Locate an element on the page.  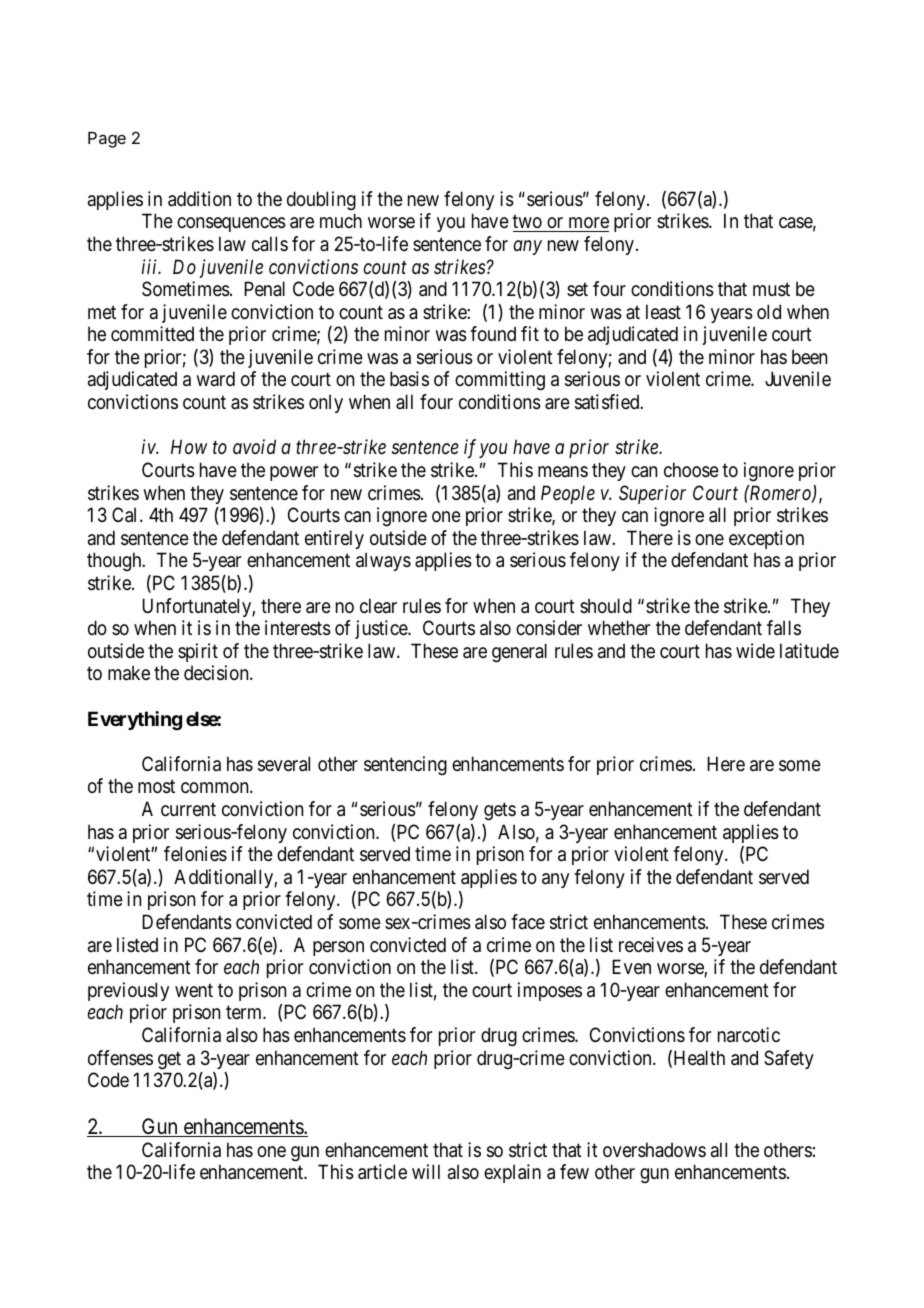
common is located at coordinates (216, 787).
